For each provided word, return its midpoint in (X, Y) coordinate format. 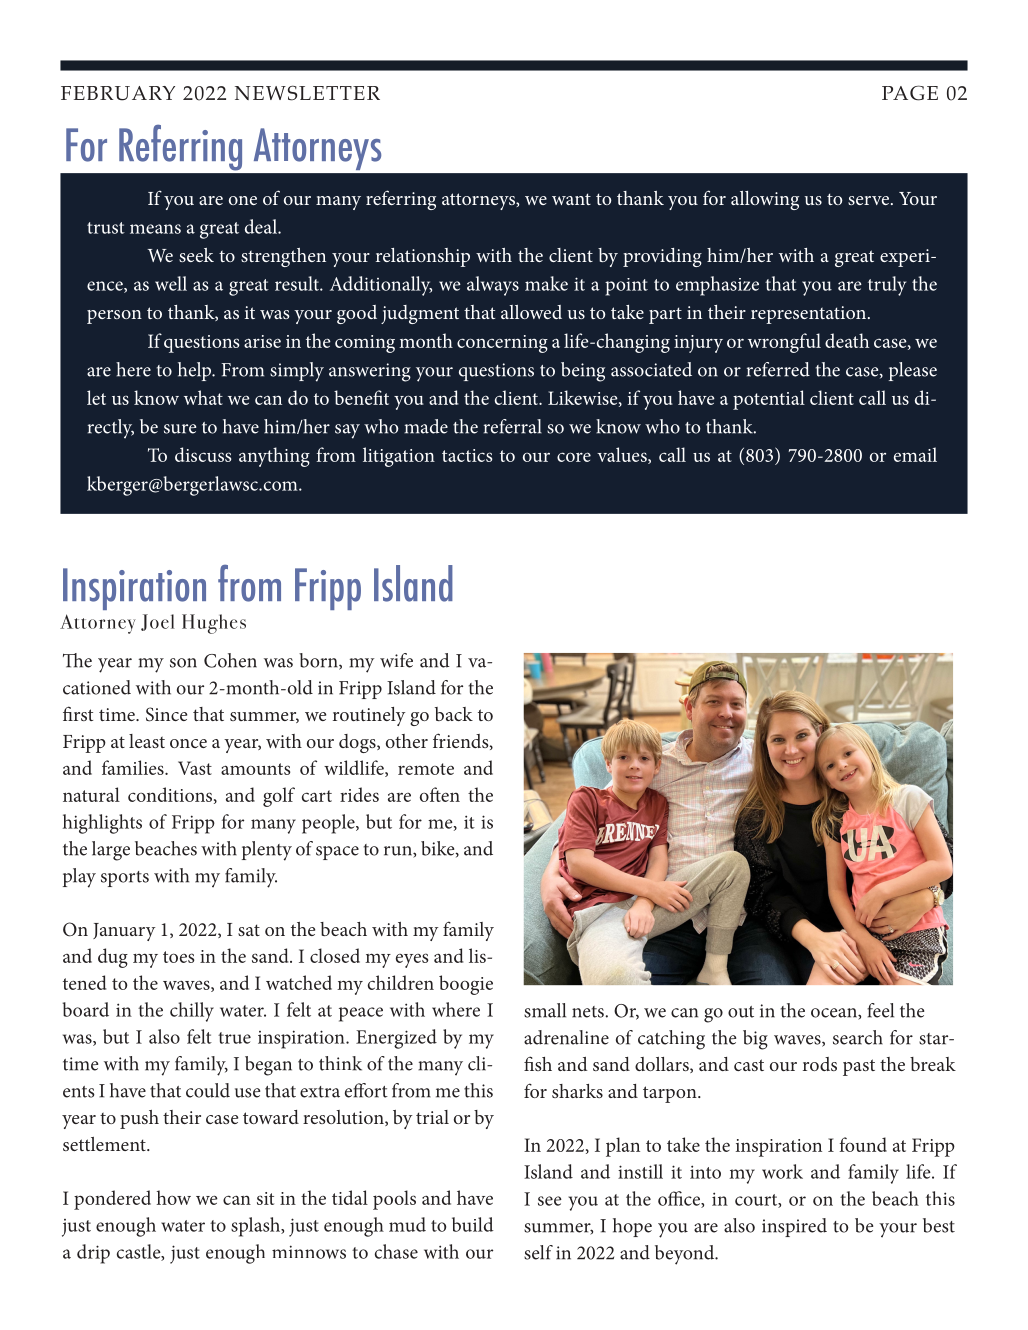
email (915, 454)
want (571, 199)
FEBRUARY (118, 93)
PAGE (910, 93)
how (174, 1197)
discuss (203, 454)
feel (880, 1010)
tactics (467, 455)
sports (125, 879)
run (399, 852)
